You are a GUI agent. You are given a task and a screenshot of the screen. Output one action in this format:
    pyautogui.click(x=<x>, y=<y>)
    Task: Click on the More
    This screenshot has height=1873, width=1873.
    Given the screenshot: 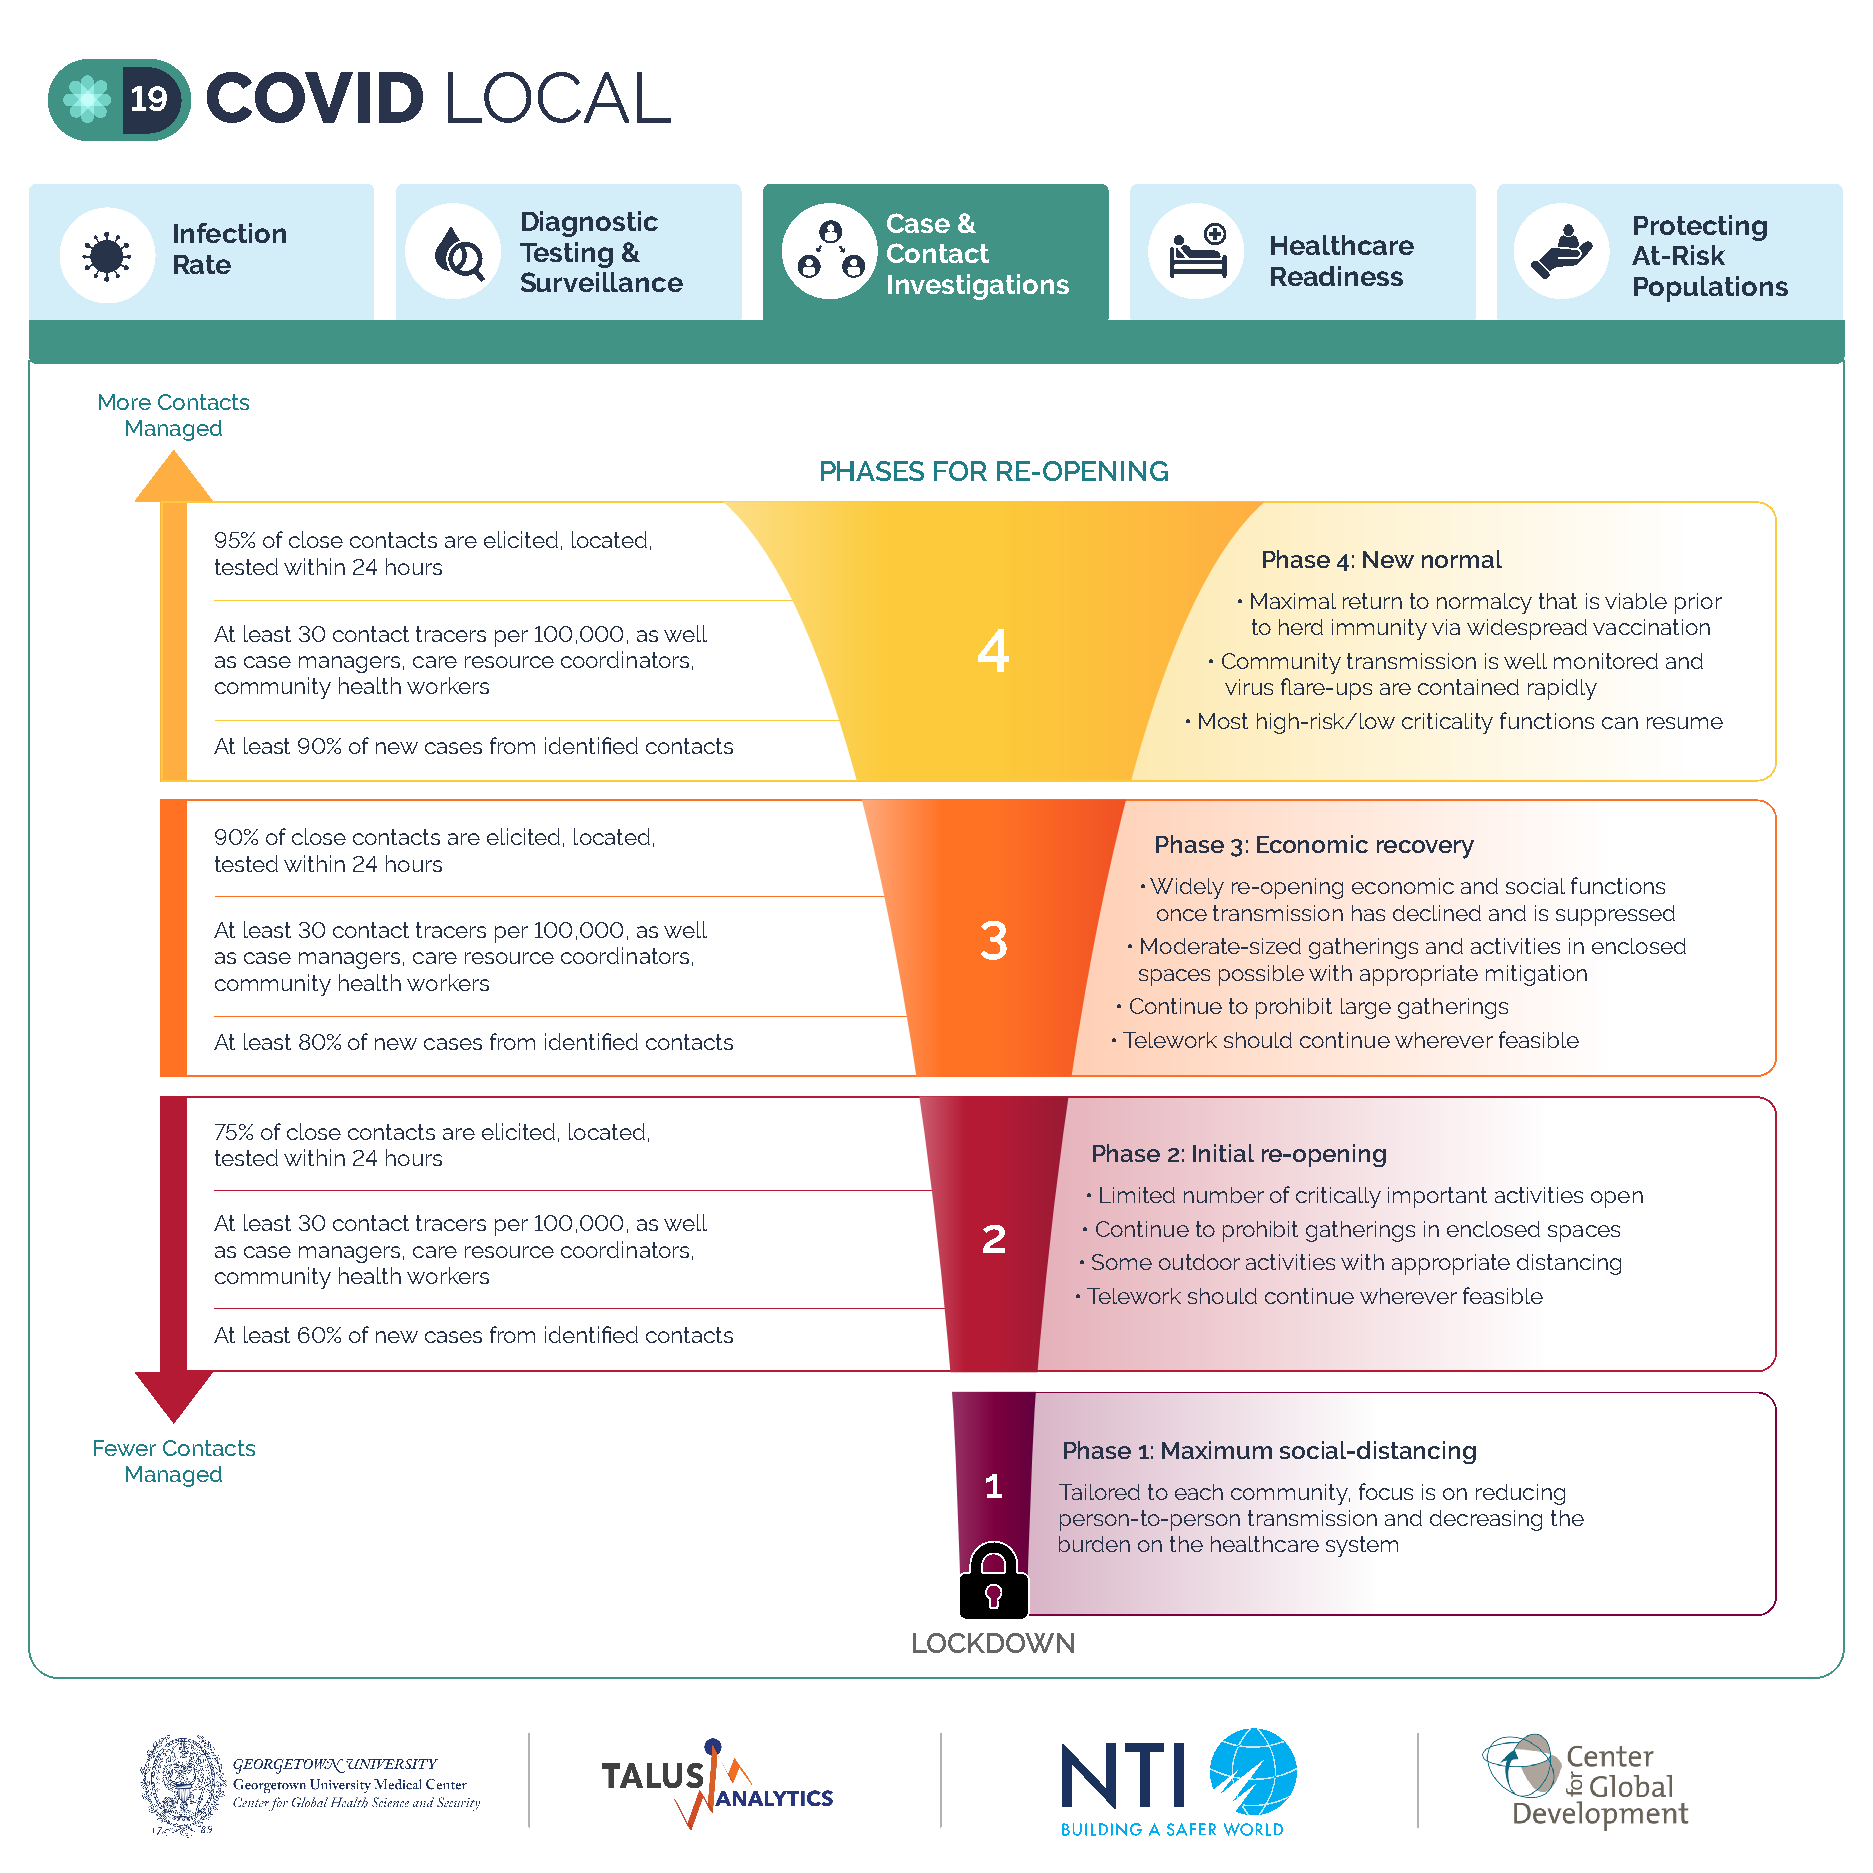 What is the action you would take?
    pyautogui.click(x=125, y=402)
